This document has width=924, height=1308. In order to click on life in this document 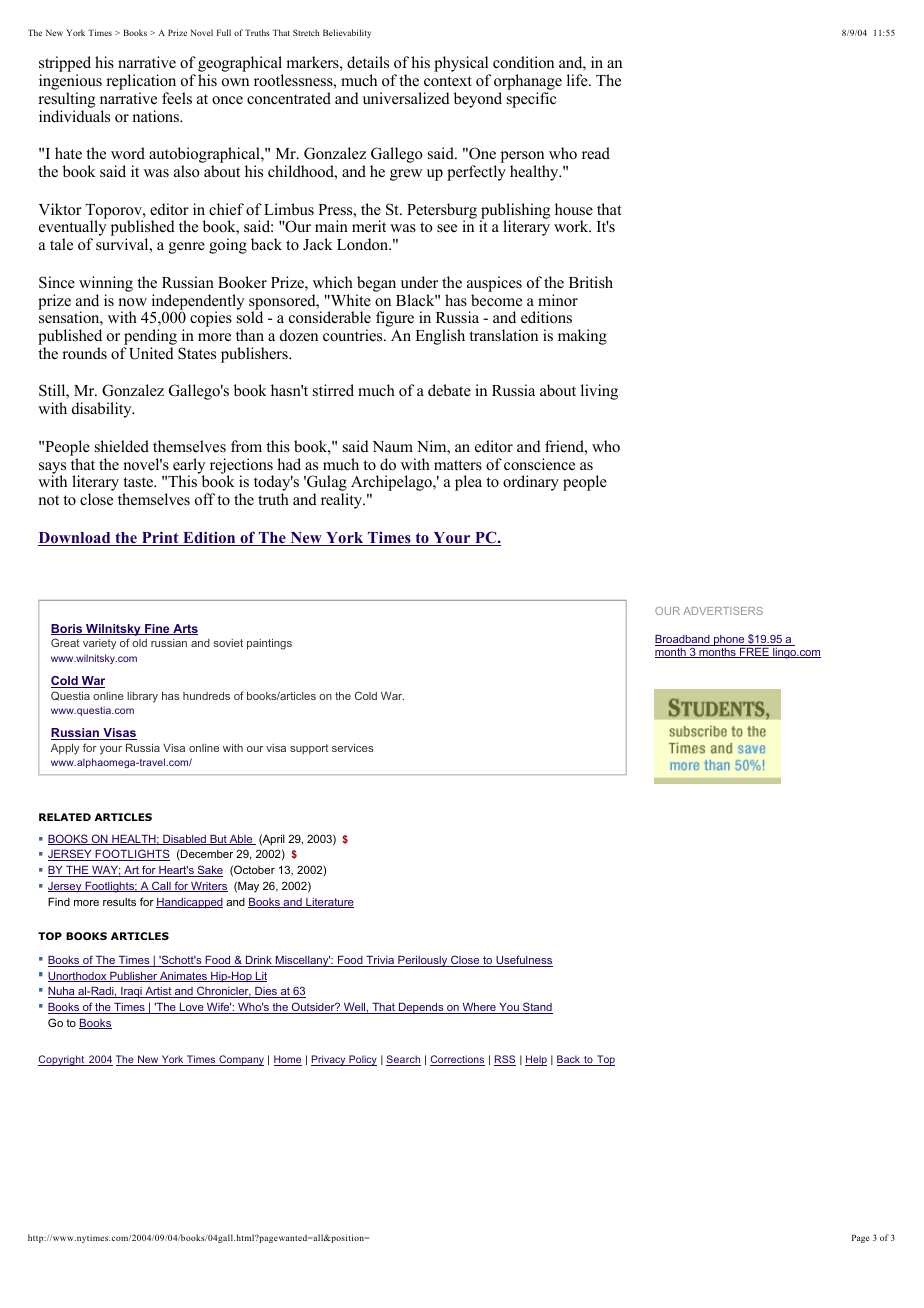, I will do `click(578, 80)`.
